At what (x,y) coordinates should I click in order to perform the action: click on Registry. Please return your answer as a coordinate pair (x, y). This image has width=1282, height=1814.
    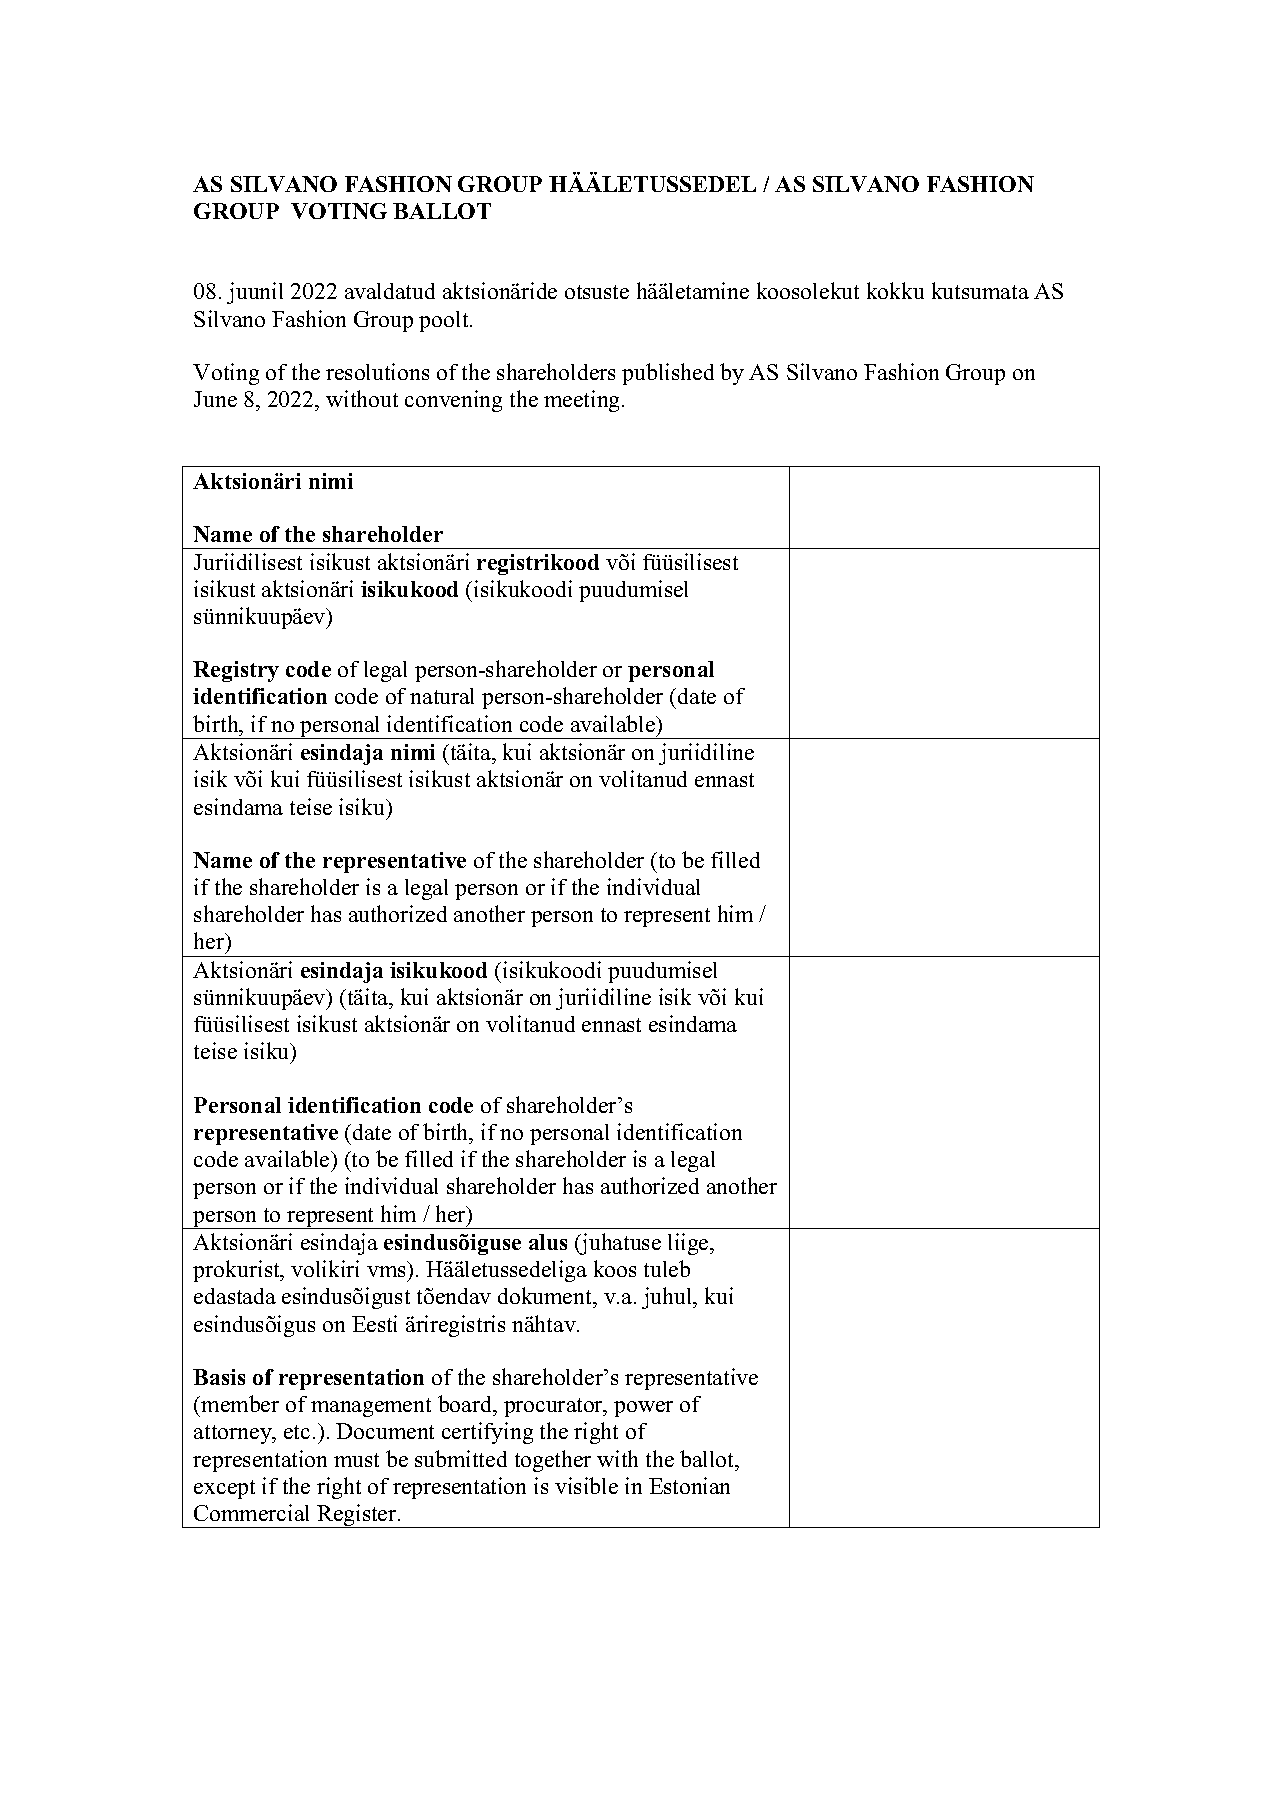
    Looking at the image, I should click on (236, 671).
